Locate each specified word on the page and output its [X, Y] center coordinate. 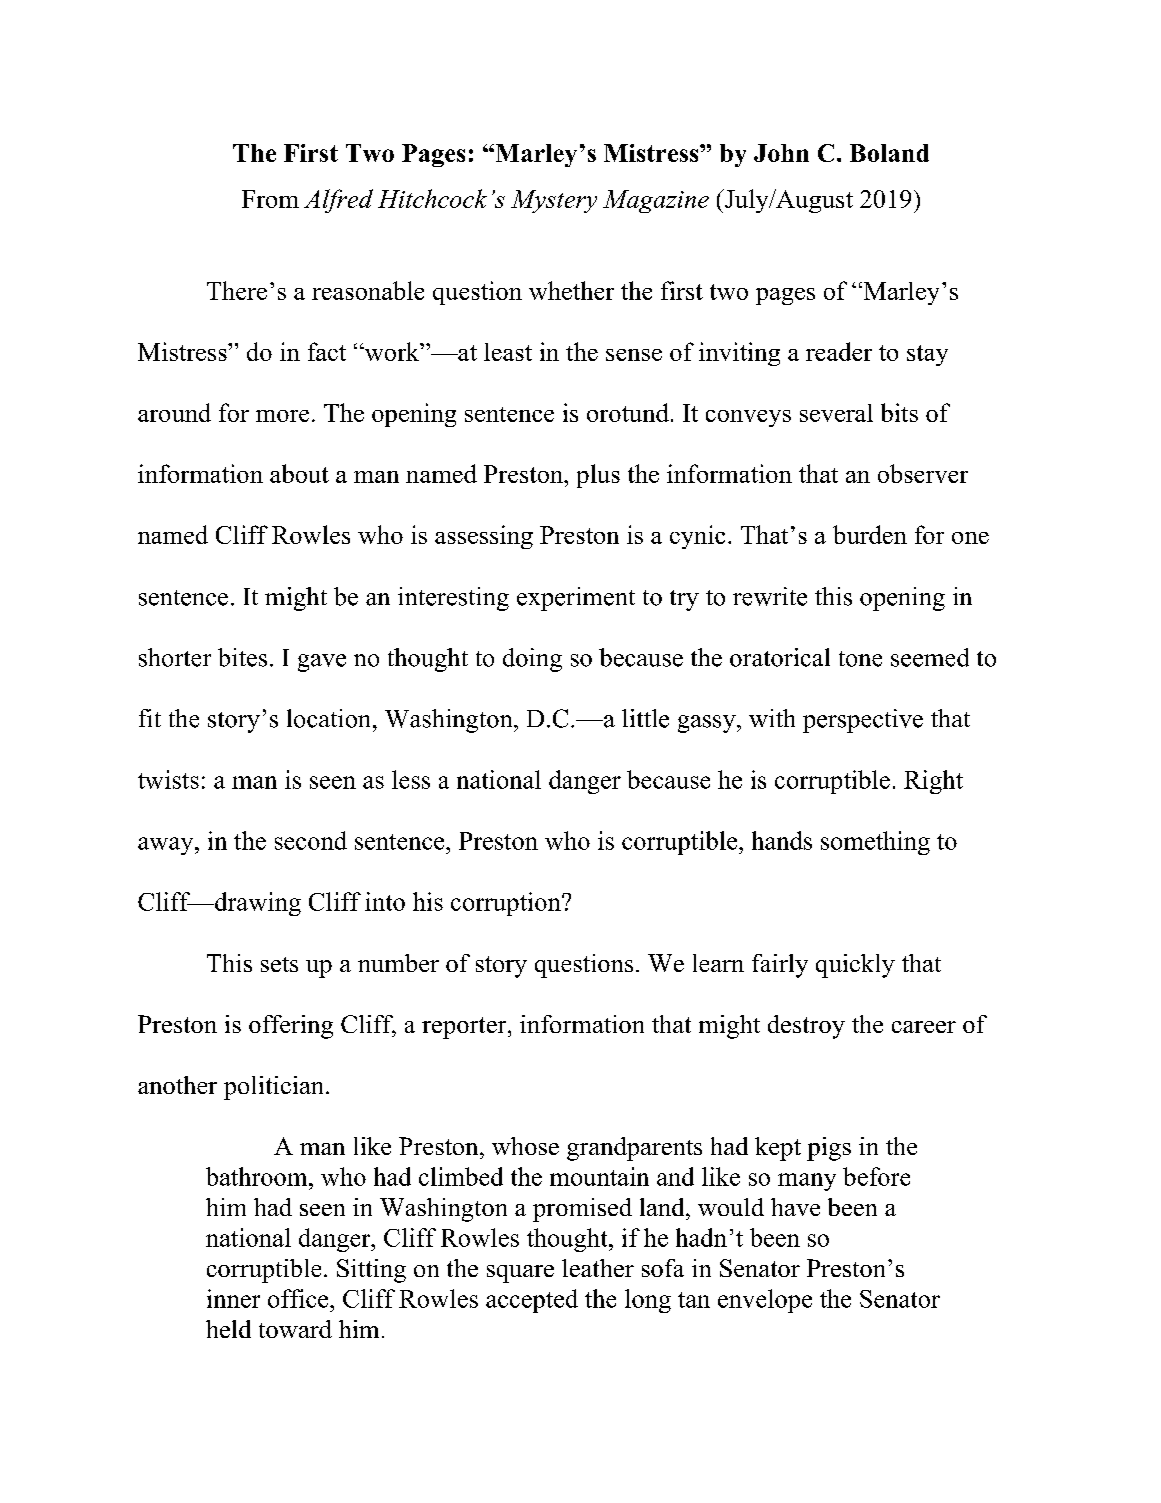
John [781, 153]
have [795, 1207]
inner [233, 1298]
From [270, 199]
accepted [532, 1301]
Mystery [554, 201]
